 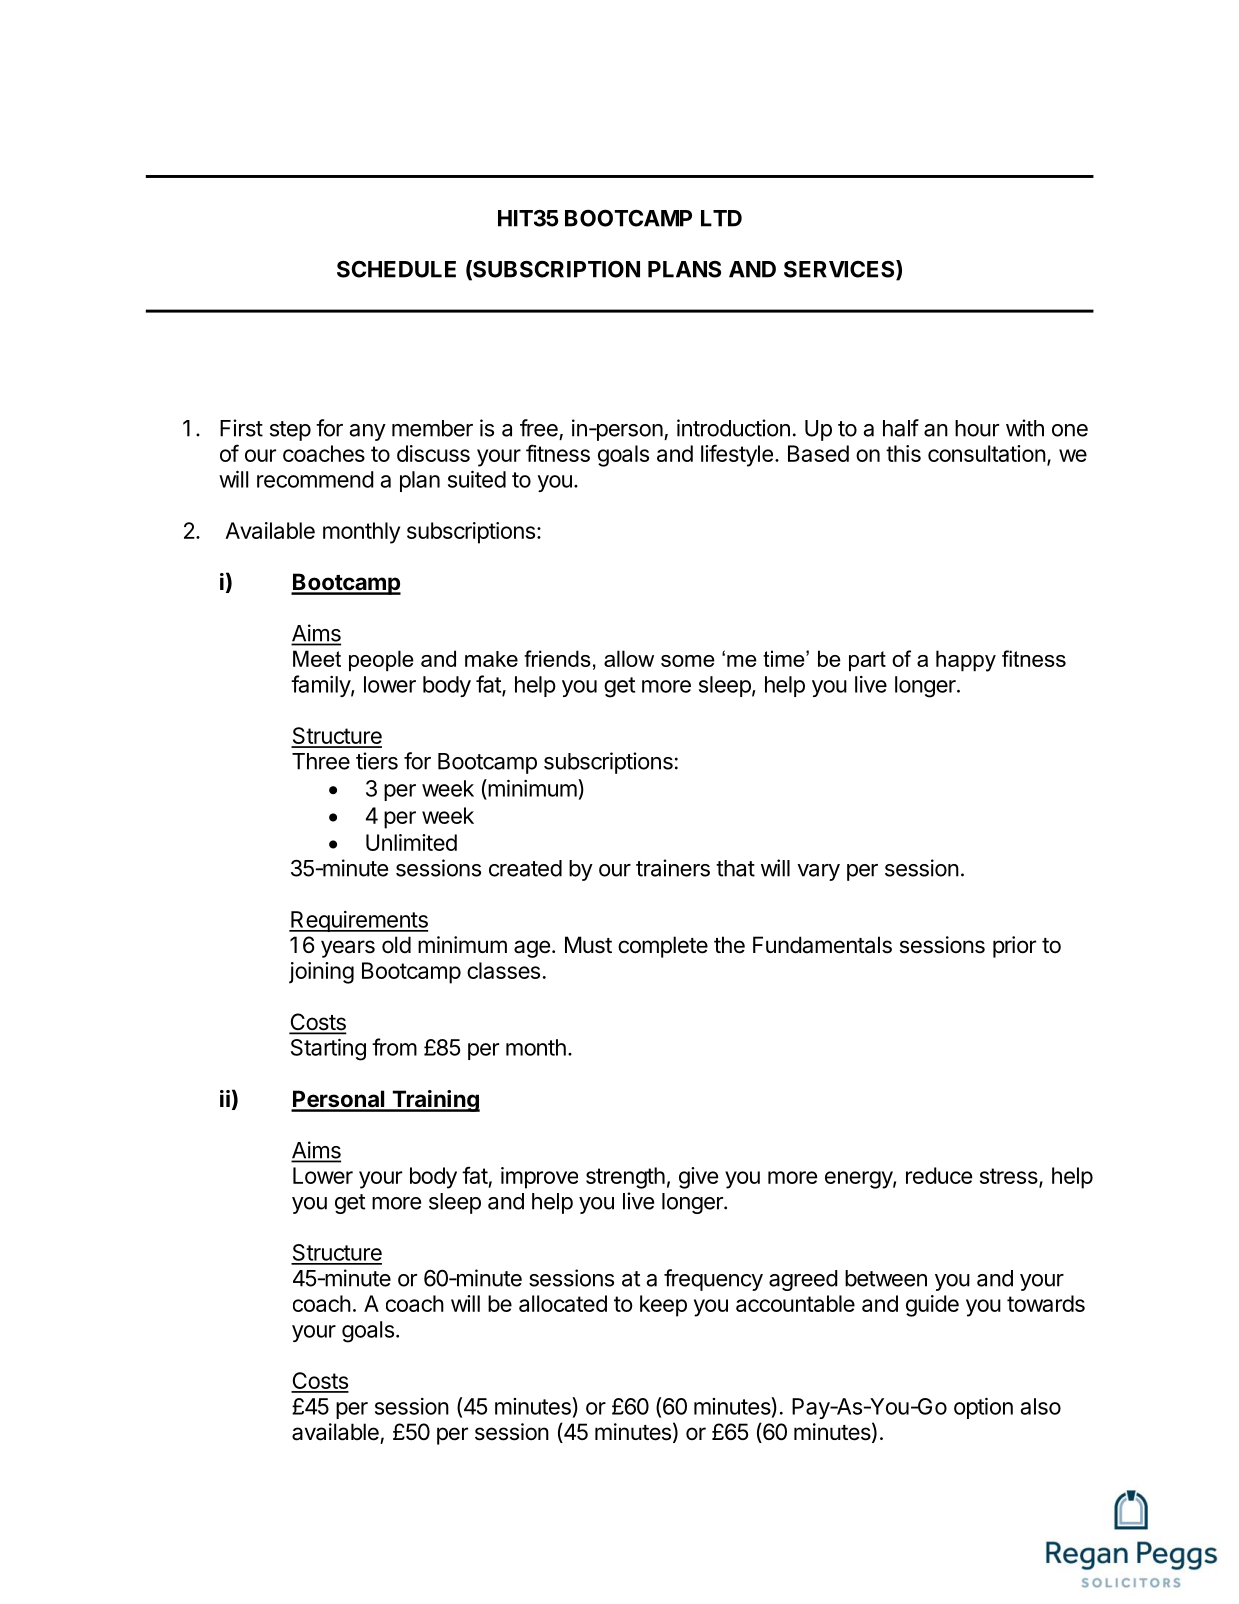 What do you see at coordinates (721, 218) in the image?
I see `LTD` at bounding box center [721, 218].
